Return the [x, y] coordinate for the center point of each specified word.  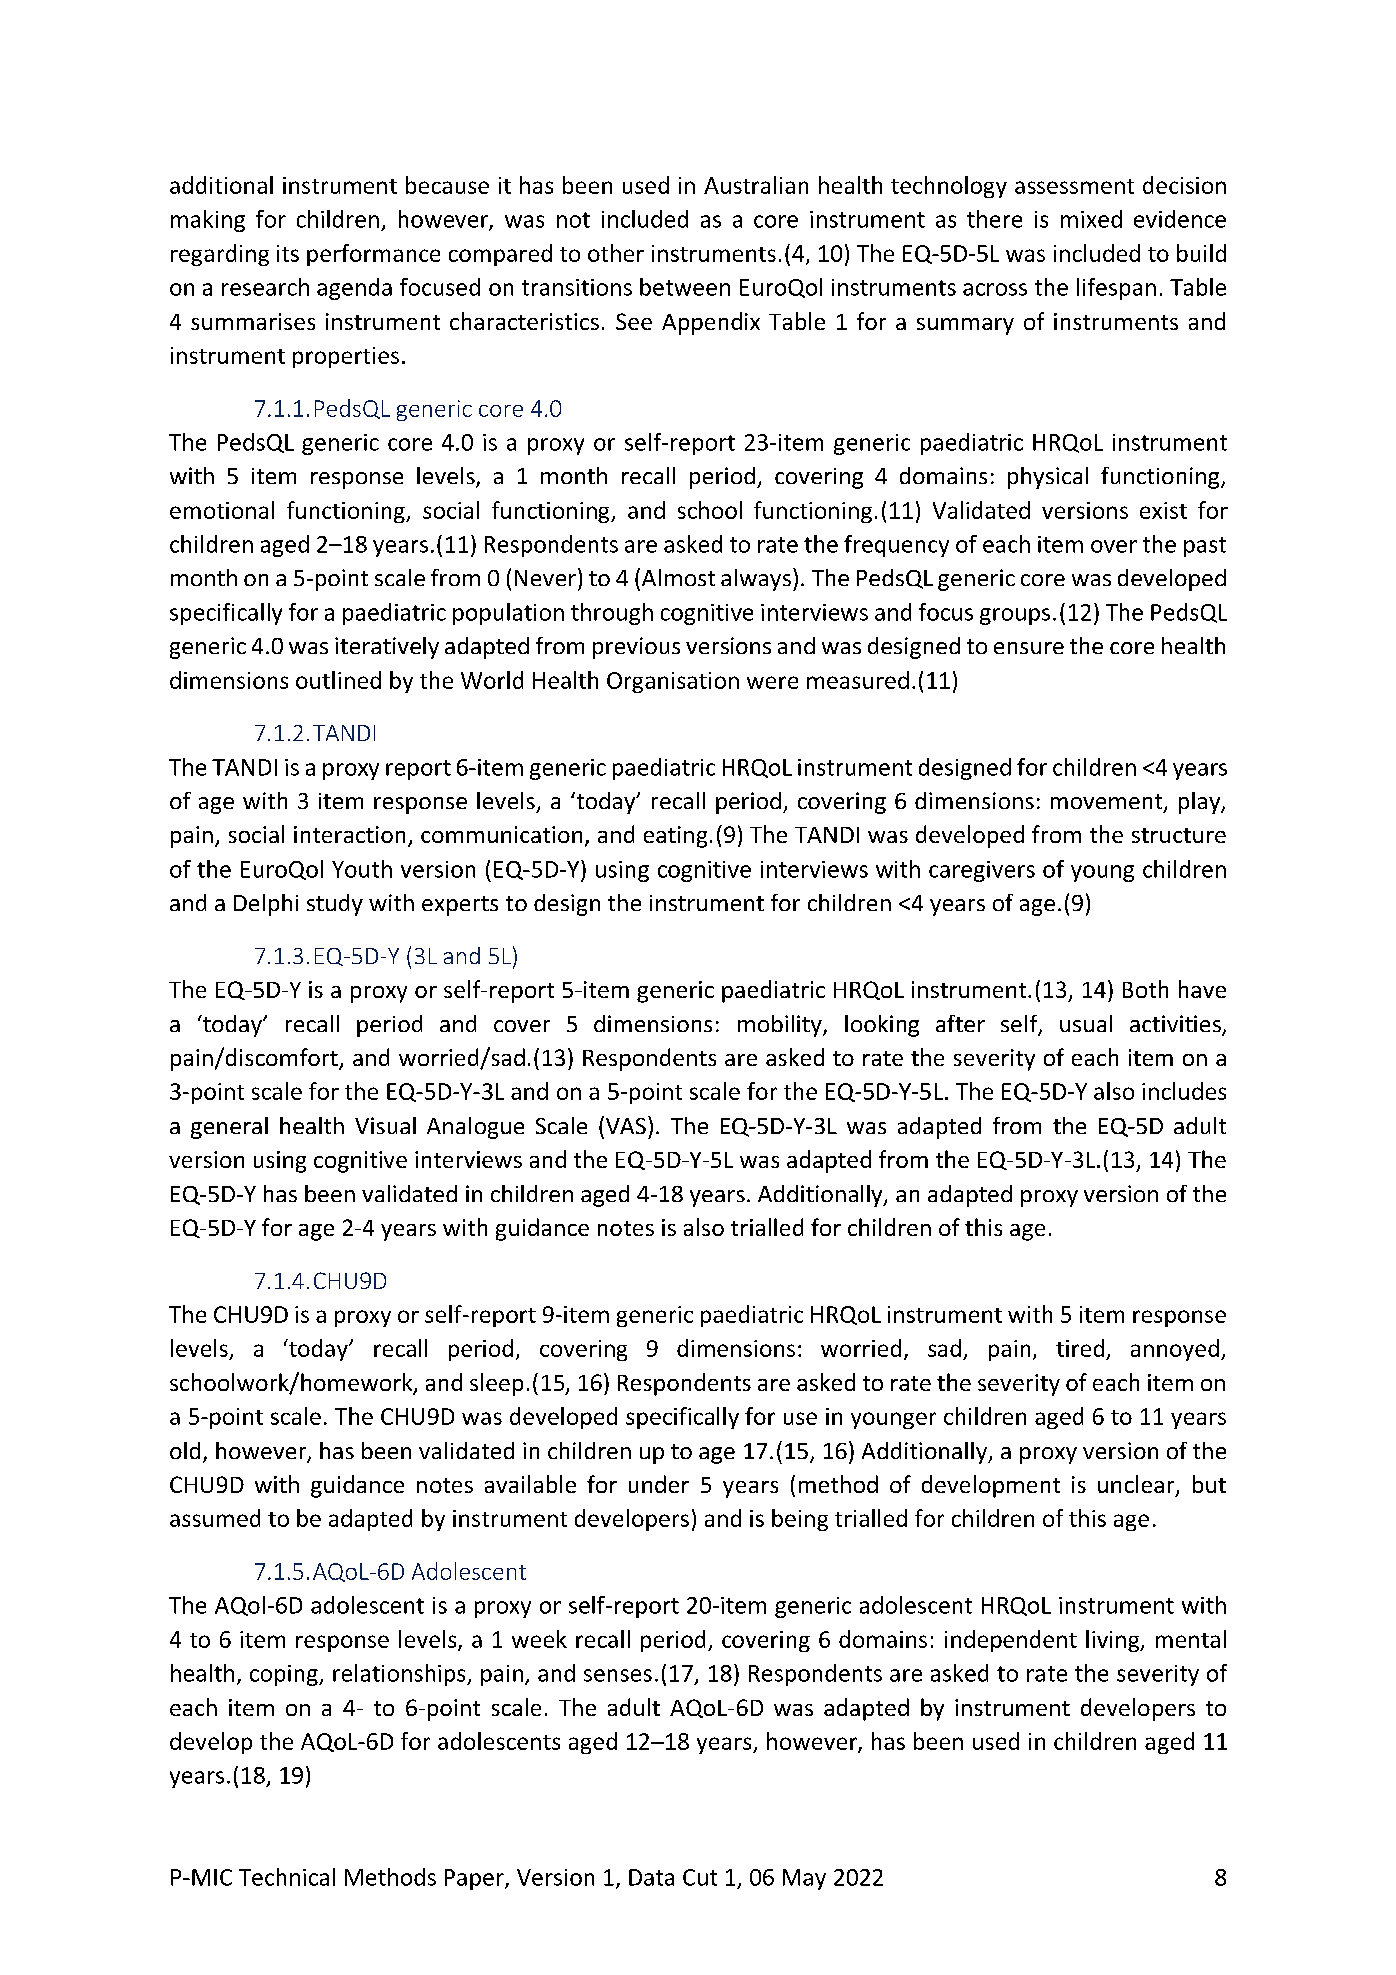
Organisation [673, 682]
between [685, 287]
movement [1108, 803]
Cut [700, 1877]
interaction [349, 834]
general [229, 1128]
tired [1080, 1348]
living [1114, 1641]
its [288, 253]
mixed [1091, 219]
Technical [287, 1877]
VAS [626, 1126]
